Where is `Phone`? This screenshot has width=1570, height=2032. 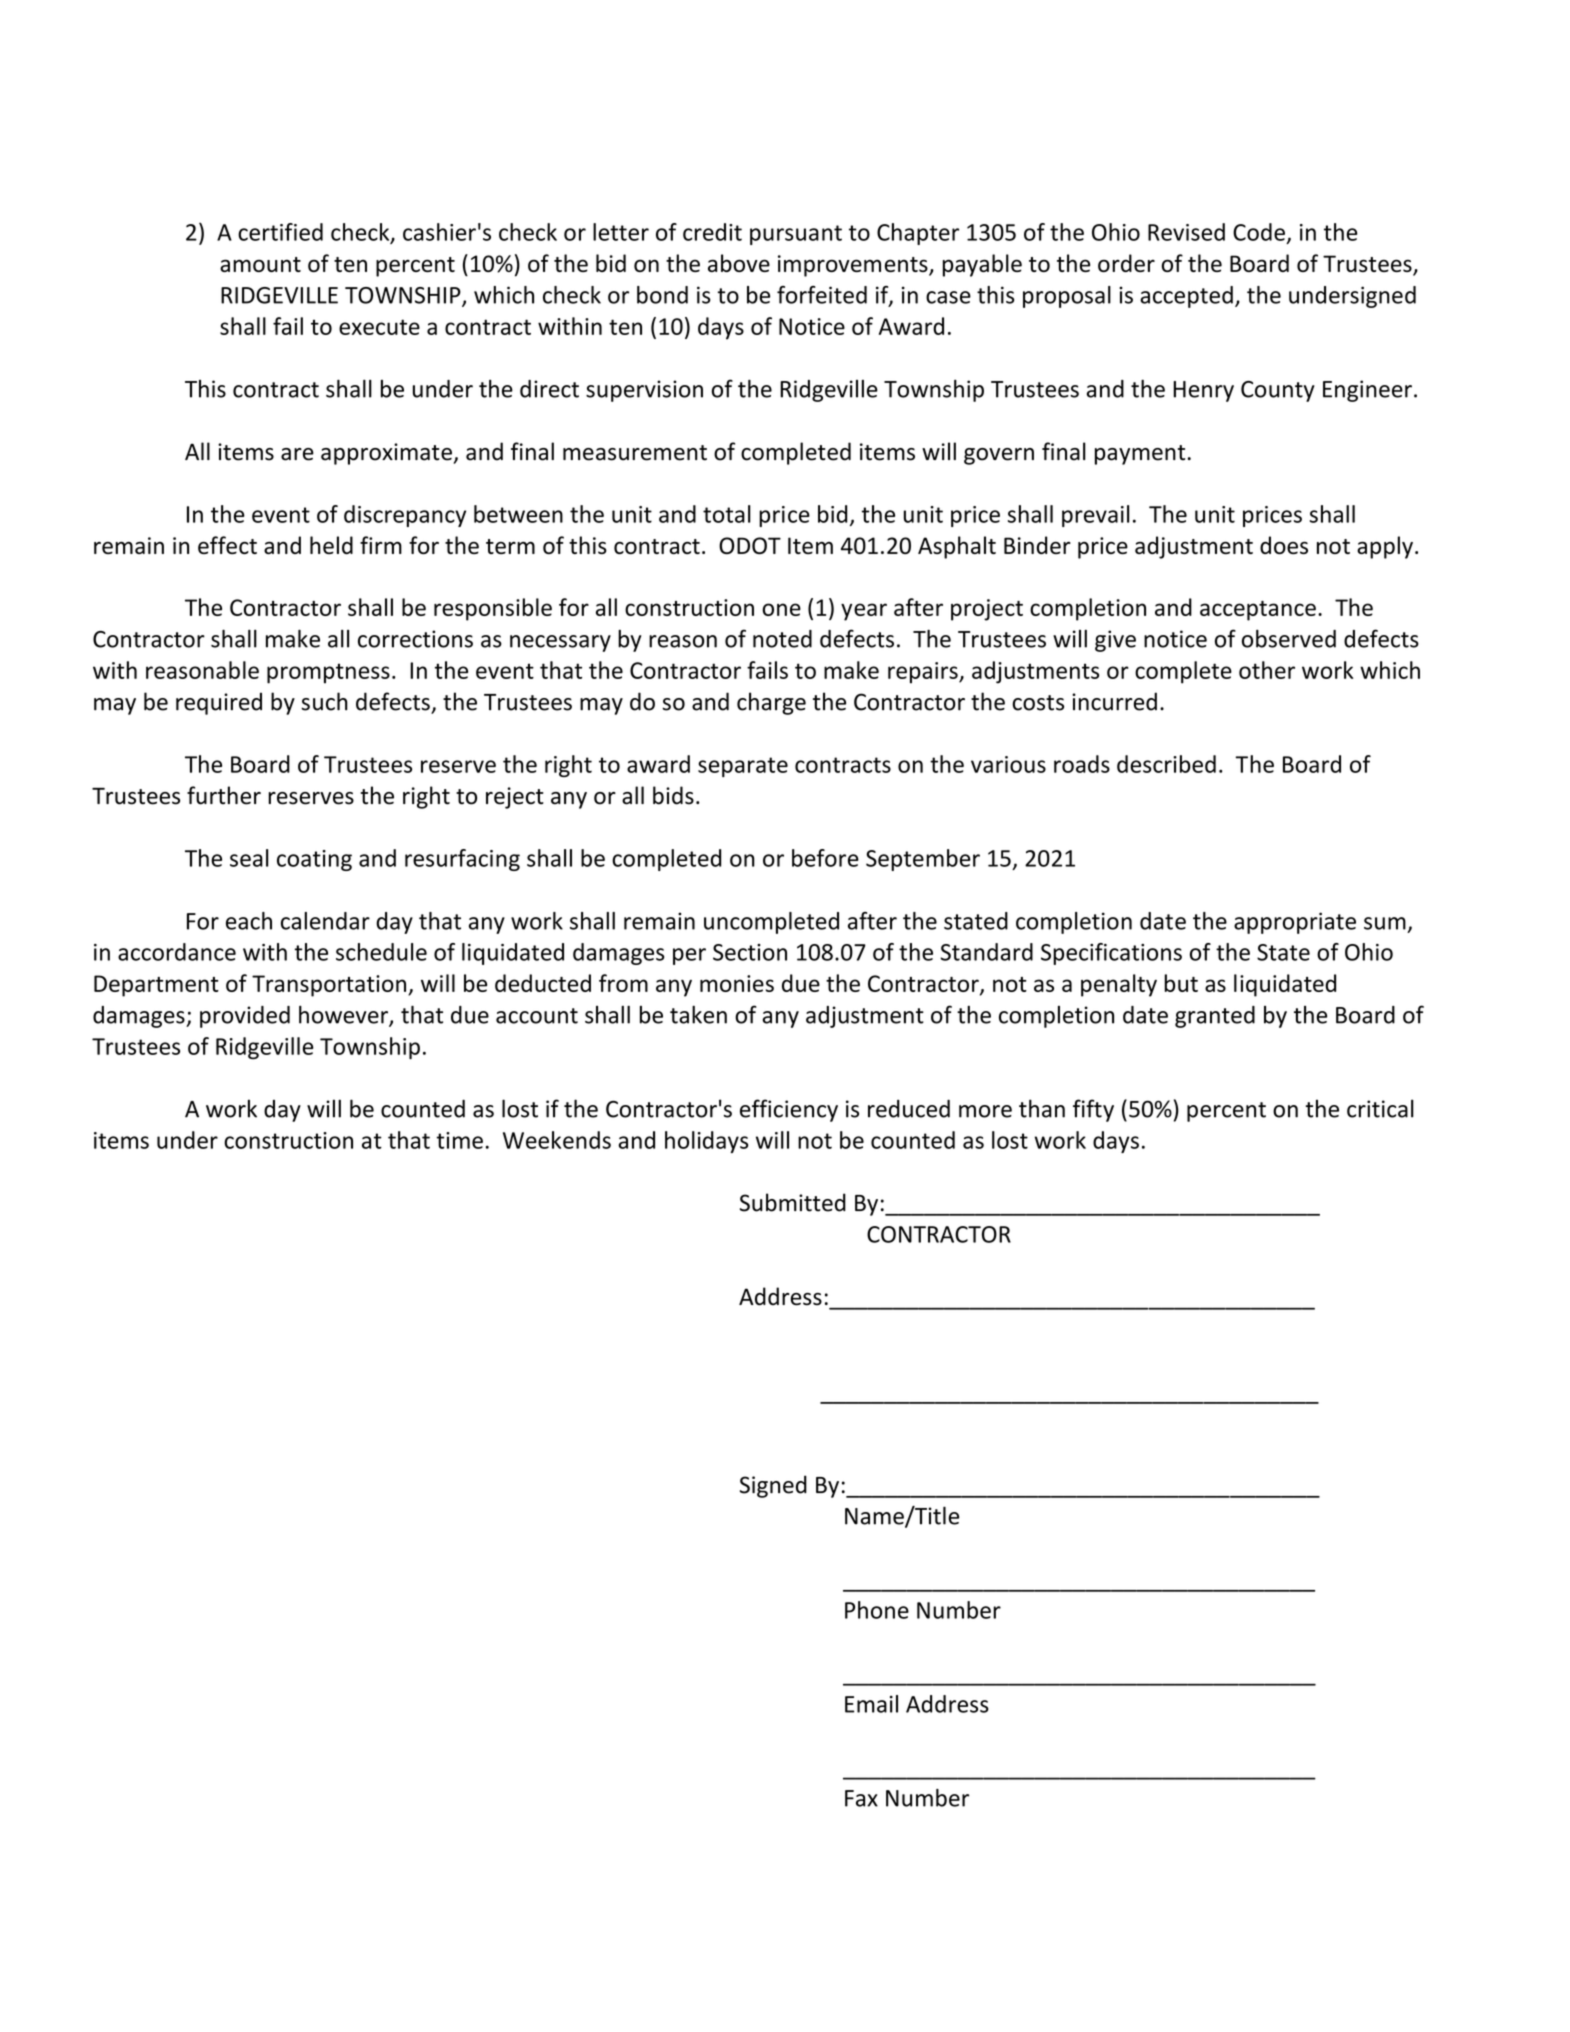 Phone is located at coordinates (877, 1610).
